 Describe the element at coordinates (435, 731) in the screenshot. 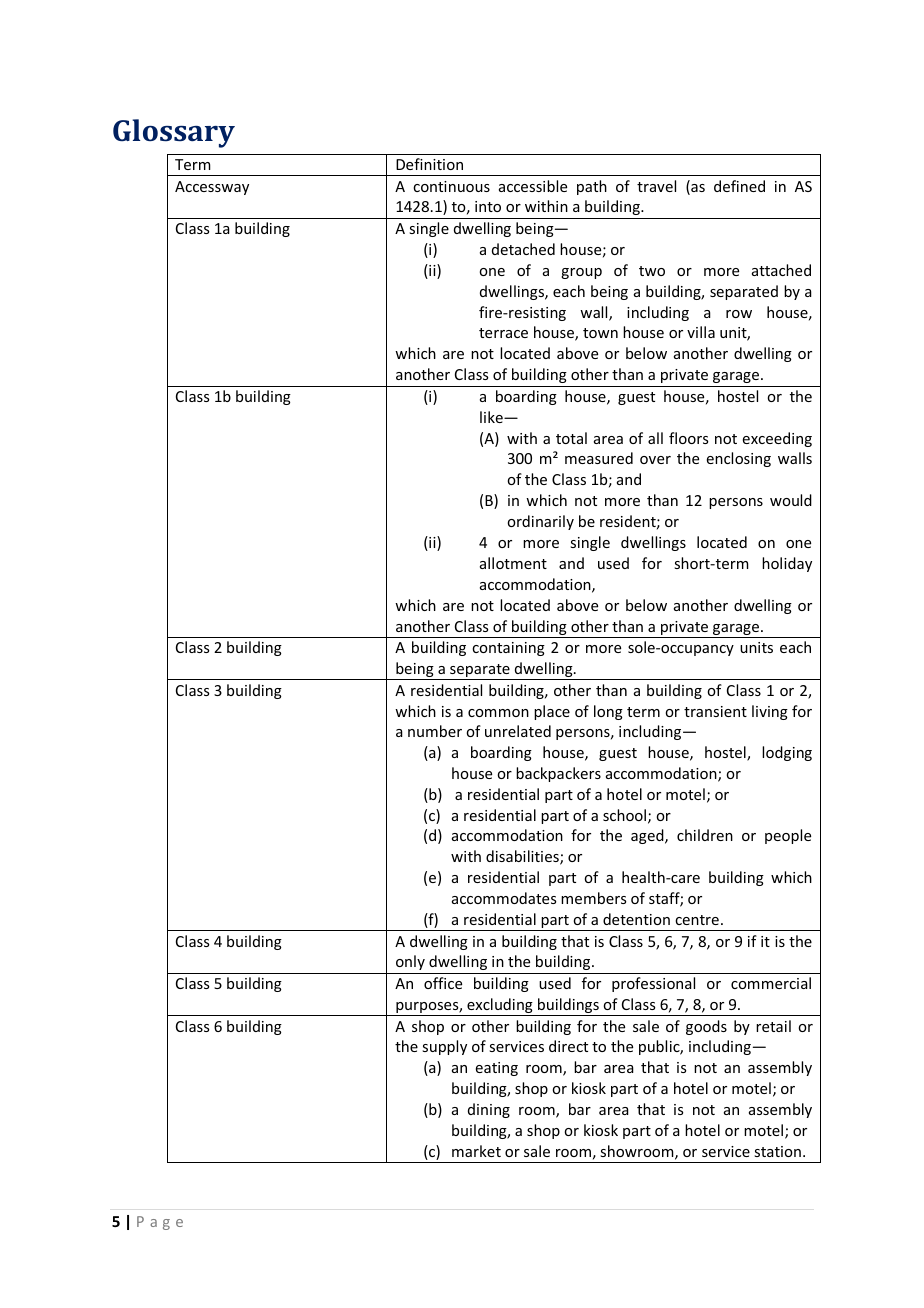

I see `number` at that location.
